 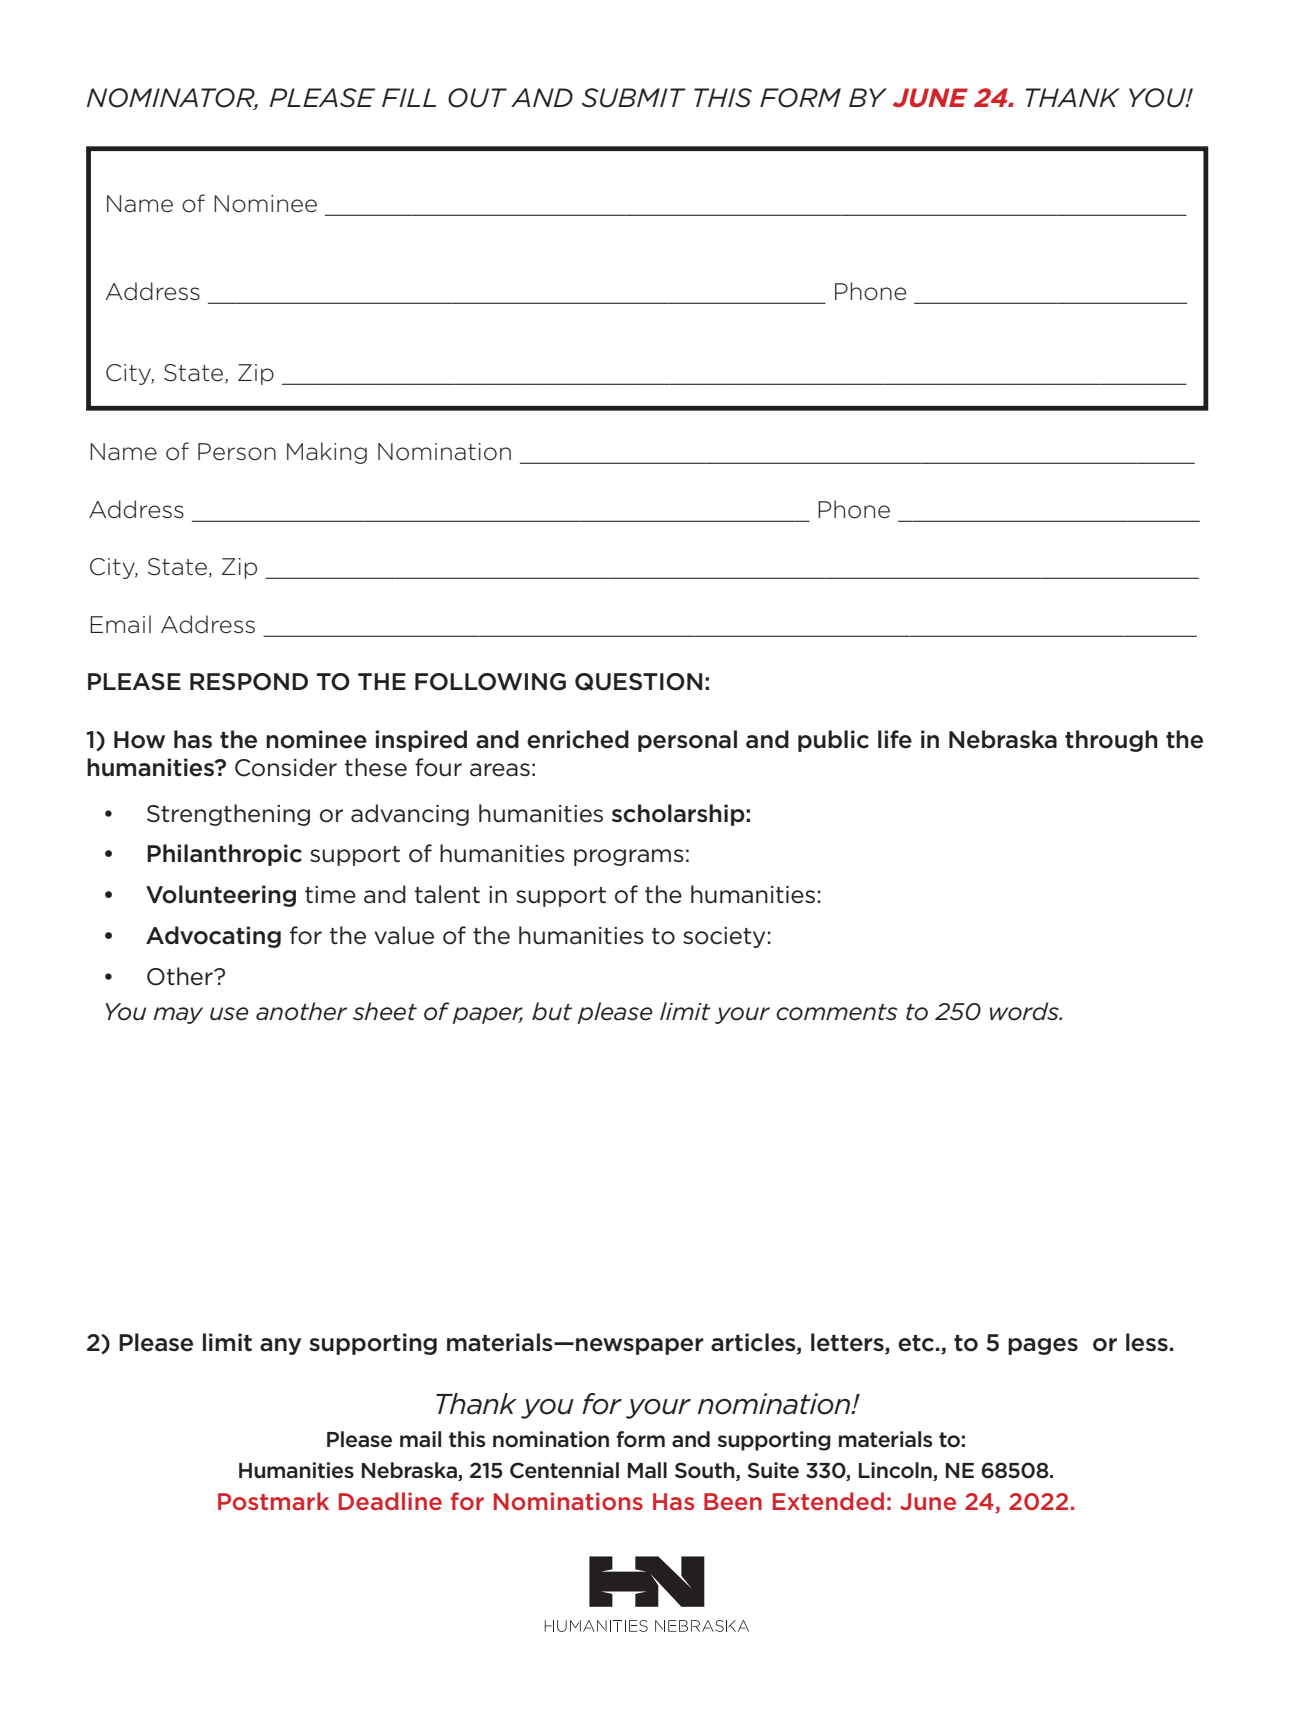 I want to click on Mall, so click(x=647, y=1470).
